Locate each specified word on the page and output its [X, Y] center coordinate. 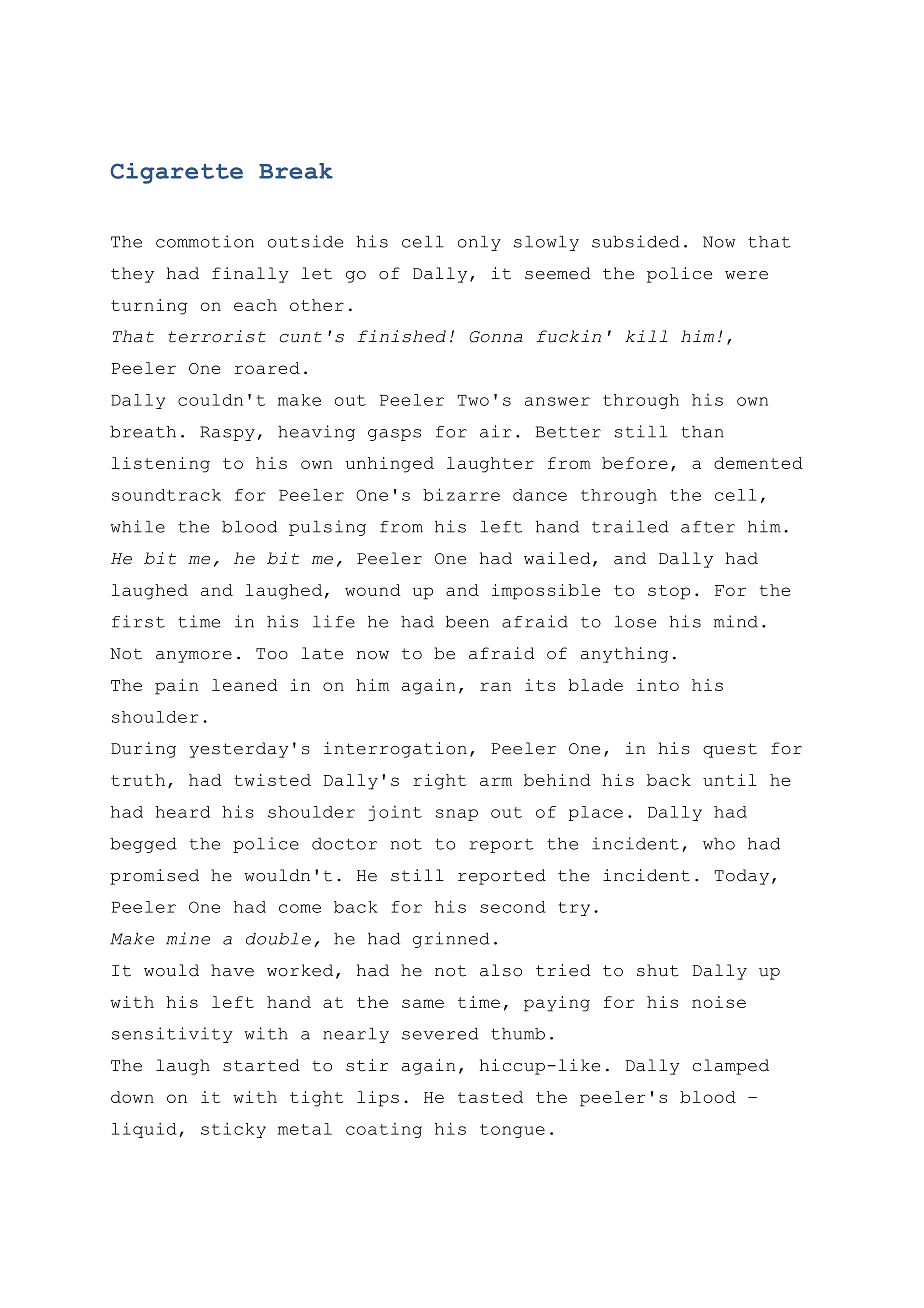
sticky [233, 1130]
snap [457, 815]
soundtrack [166, 495]
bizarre [461, 494]
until [730, 780]
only [479, 243]
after [708, 527]
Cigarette [177, 173]
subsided [636, 241]
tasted [490, 1097]
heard [182, 812]
